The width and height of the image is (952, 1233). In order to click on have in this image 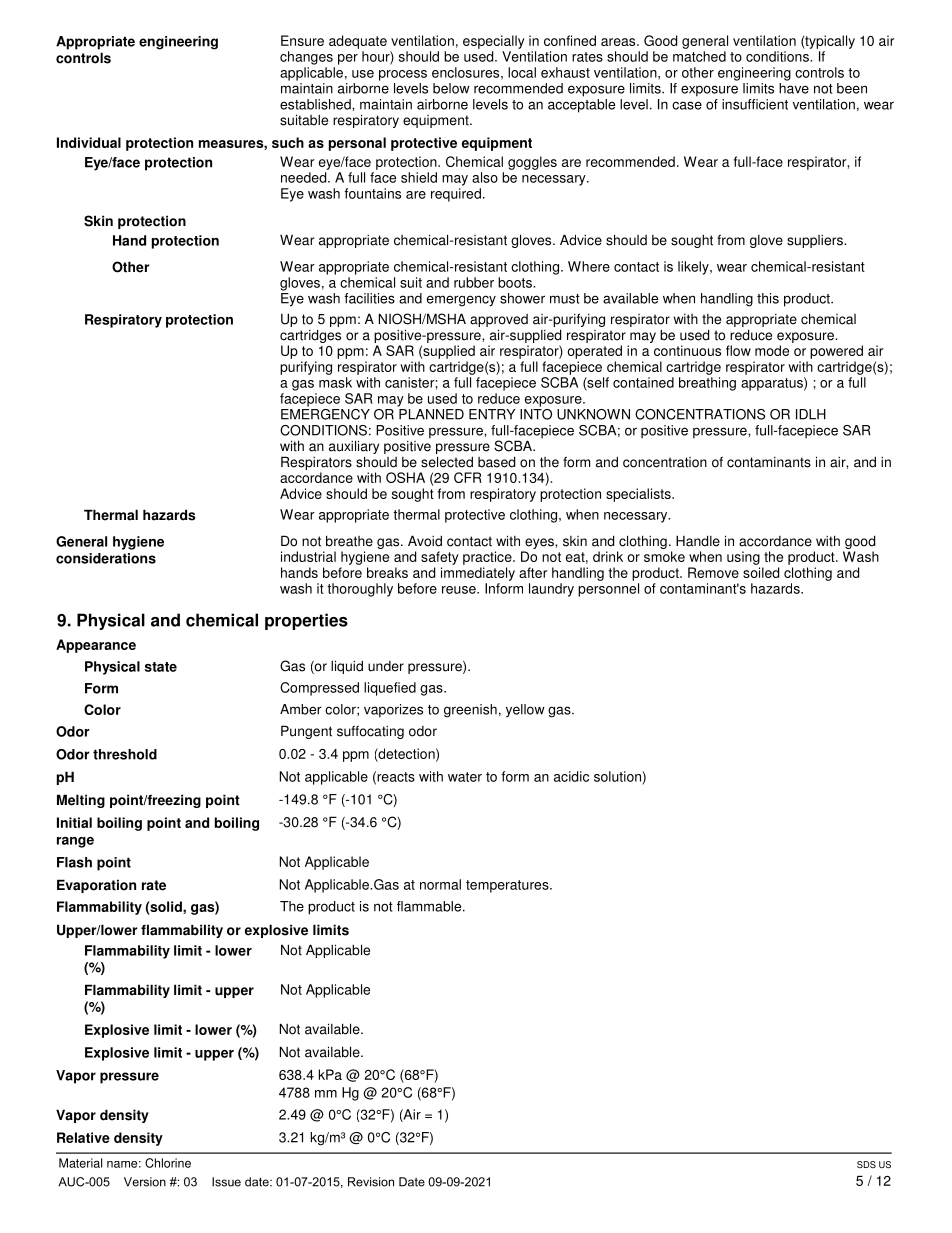, I will do `click(794, 88)`.
